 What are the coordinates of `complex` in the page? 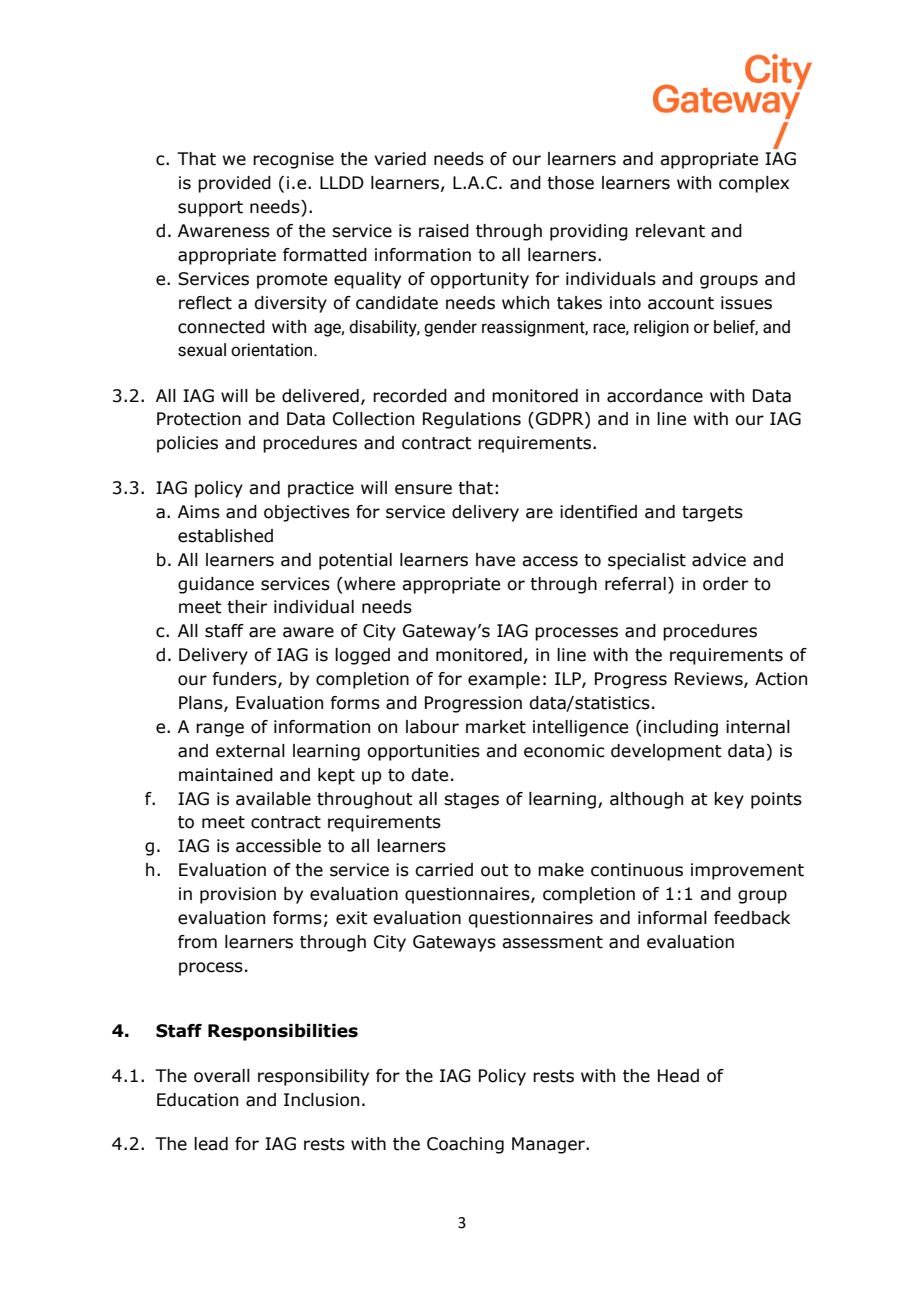 It's located at (754, 184).
